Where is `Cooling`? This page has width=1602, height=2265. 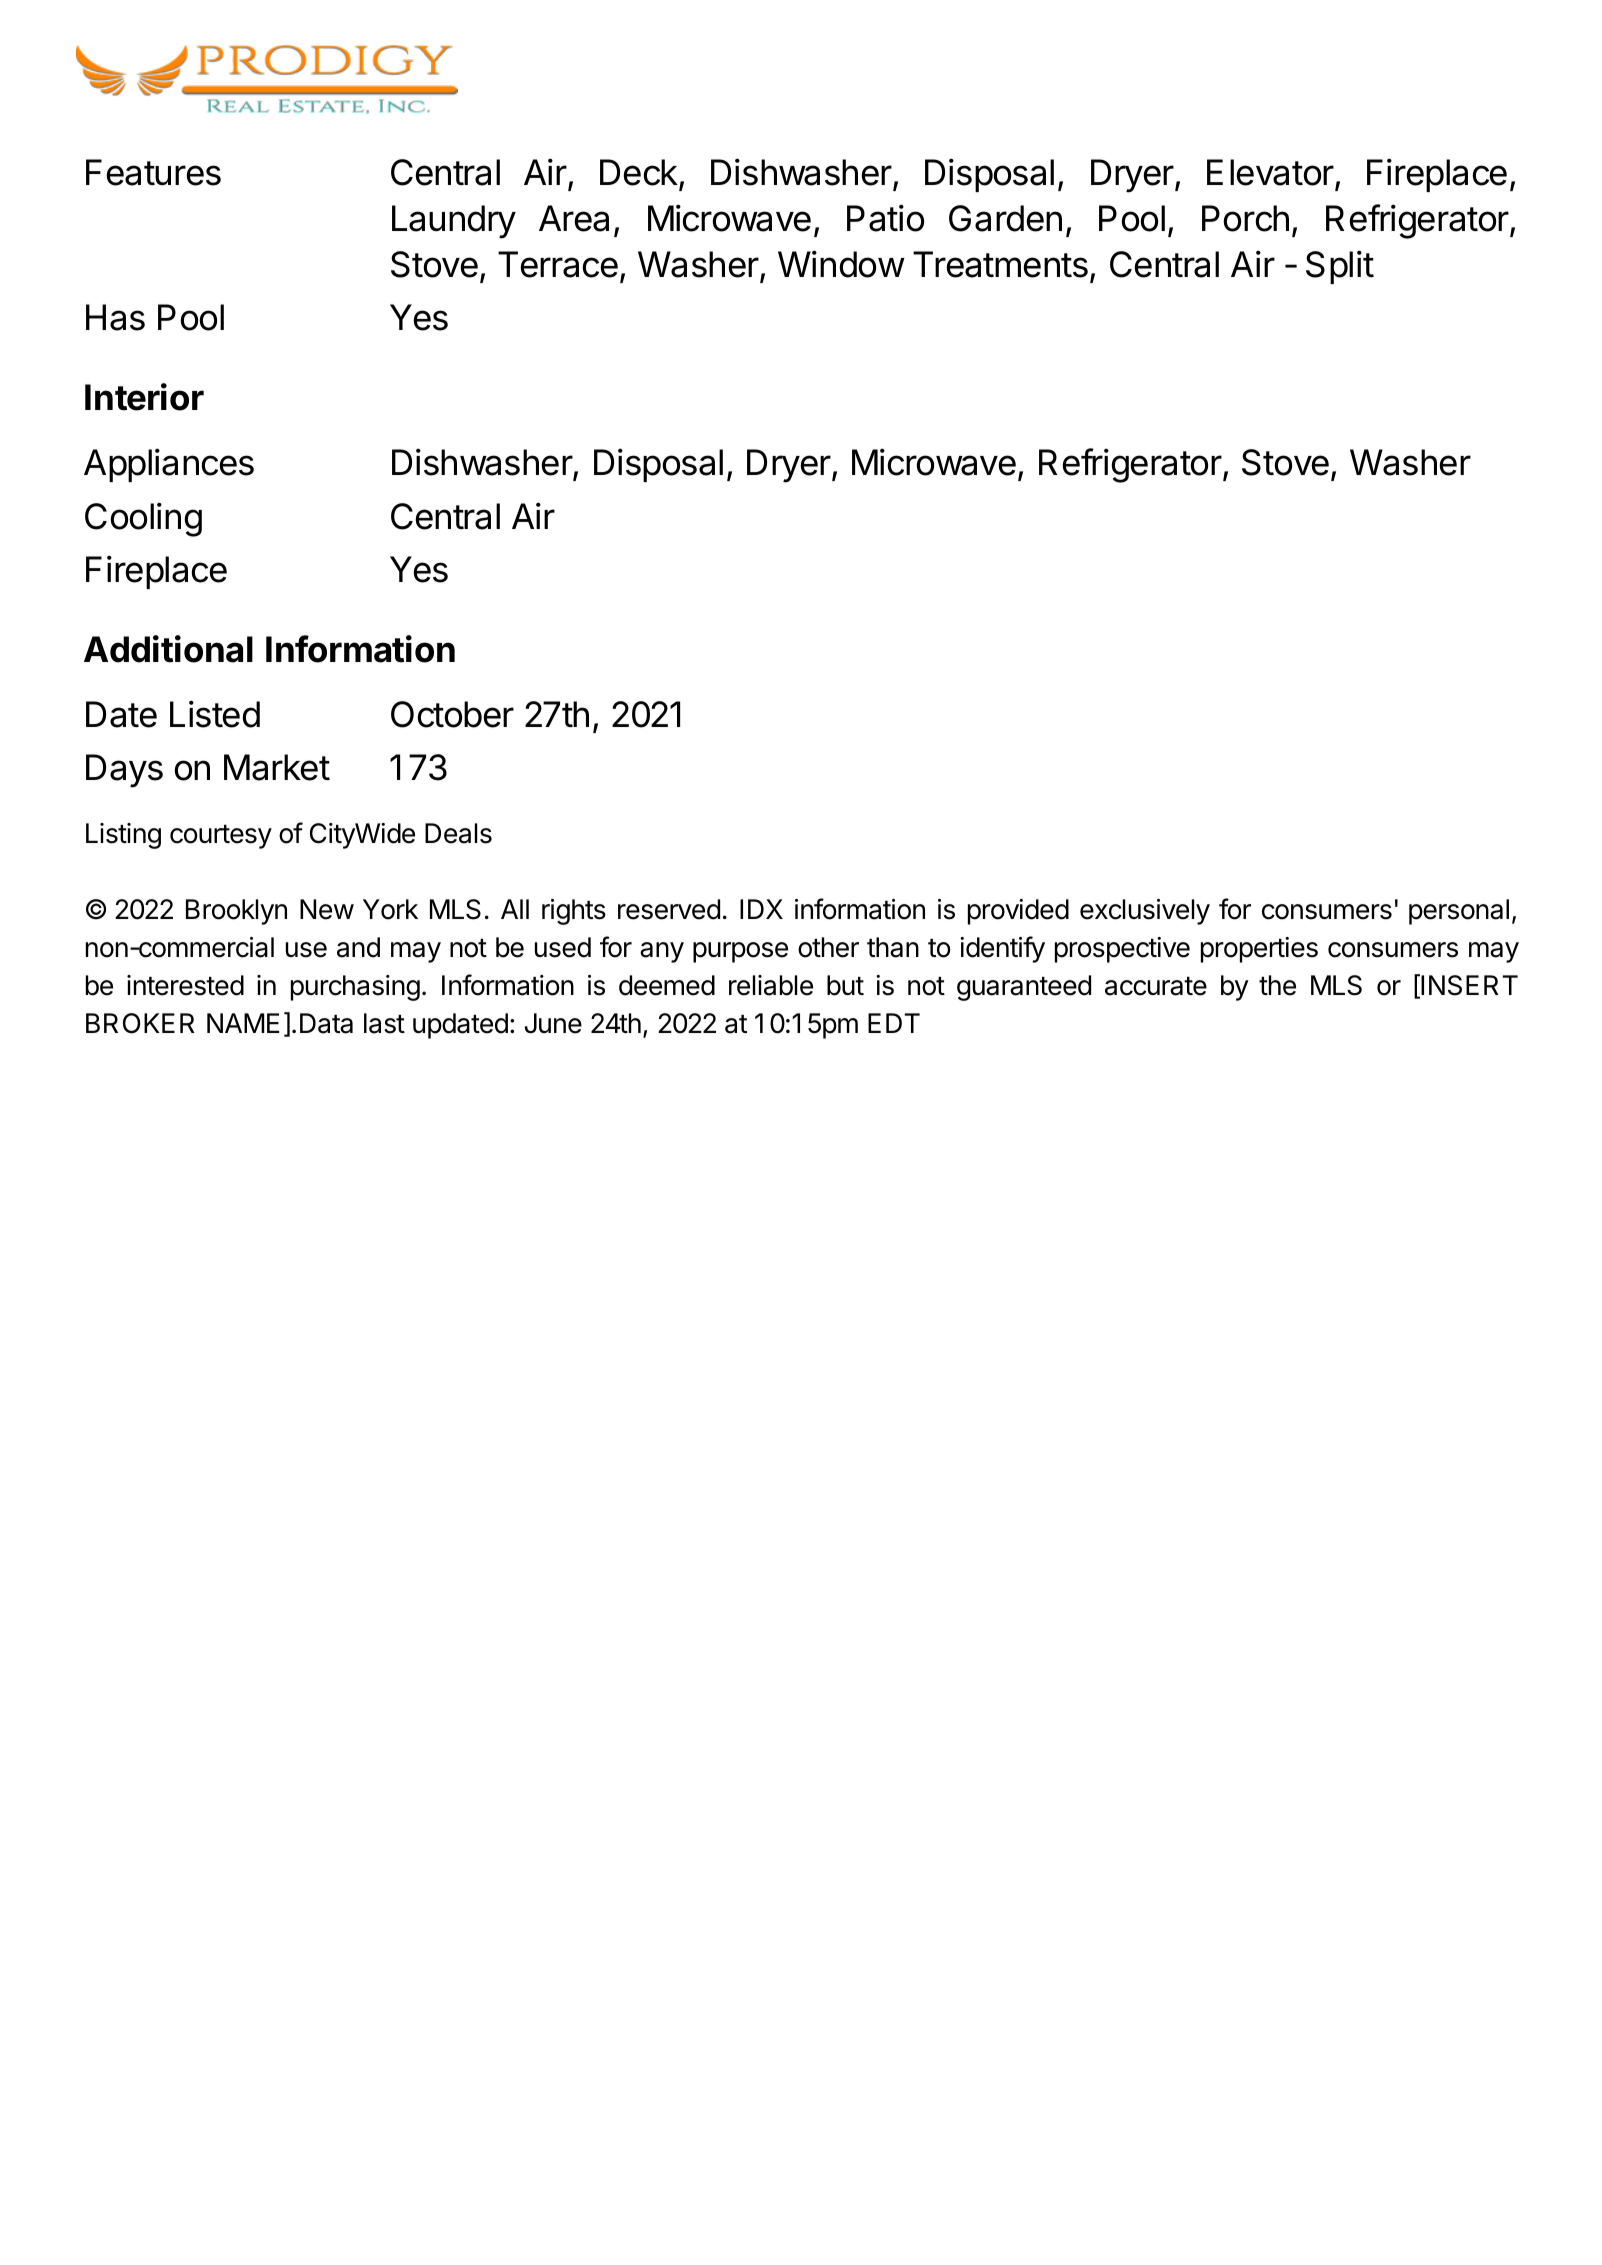 Cooling is located at coordinates (143, 519).
